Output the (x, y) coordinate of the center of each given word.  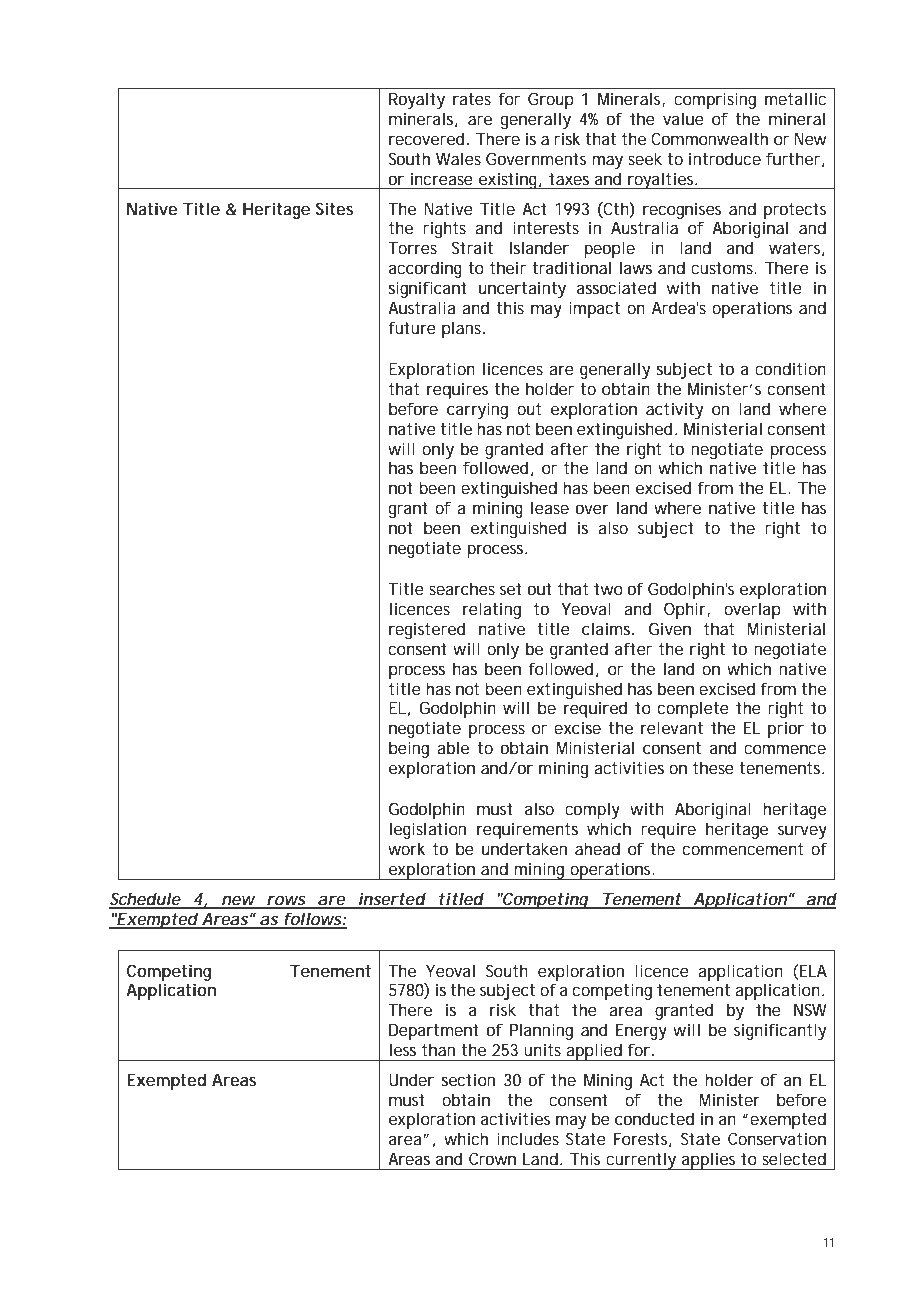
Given (670, 628)
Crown (492, 1158)
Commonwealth (709, 138)
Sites (334, 208)
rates (472, 99)
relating (492, 610)
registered (427, 630)
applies (709, 1161)
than (438, 1049)
